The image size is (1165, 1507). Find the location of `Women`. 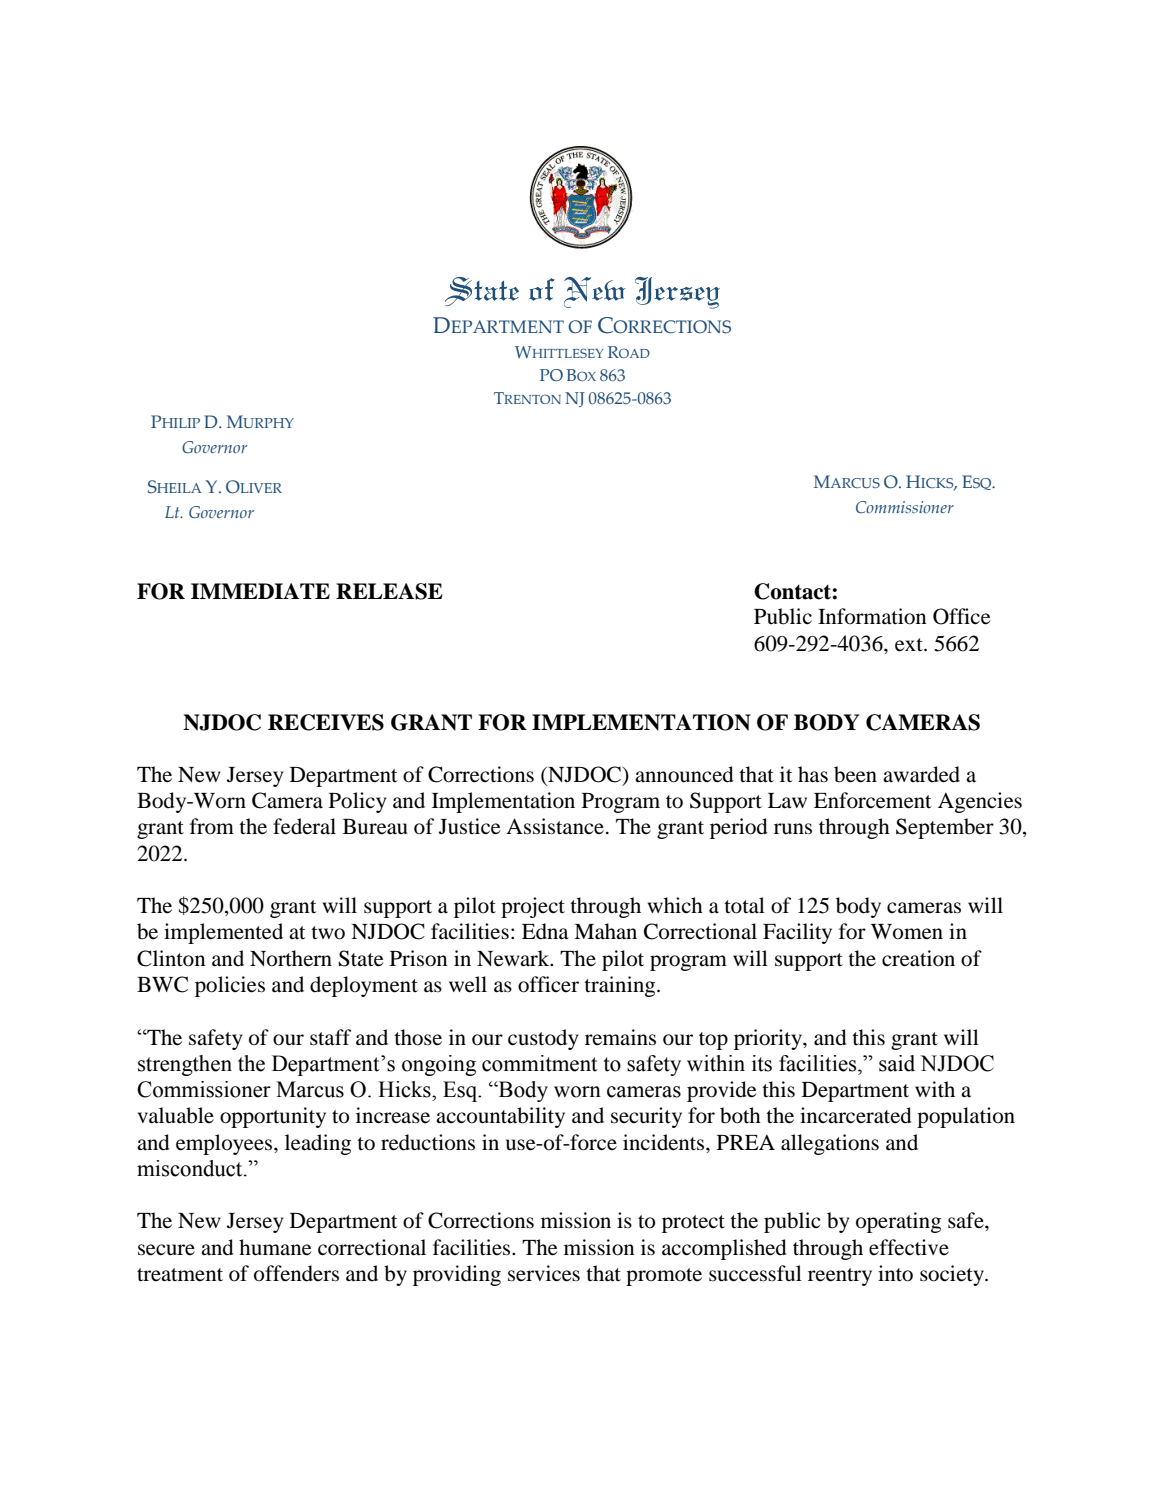

Women is located at coordinates (907, 932).
